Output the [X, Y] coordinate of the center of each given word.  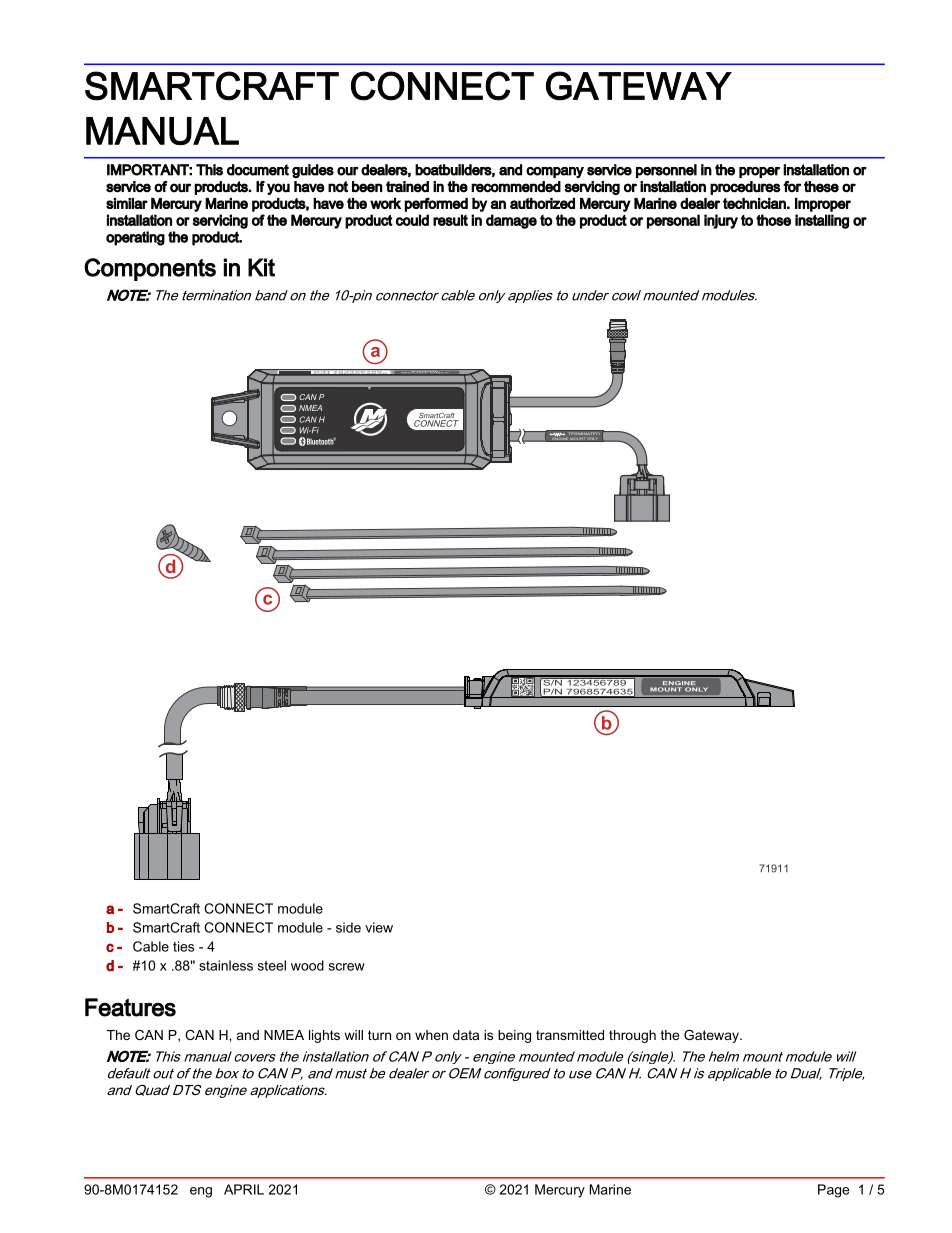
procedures [745, 188]
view [379, 927]
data [466, 1035]
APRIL [244, 1189]
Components [150, 269]
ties [183, 946]
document [258, 170]
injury [721, 221]
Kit [261, 267]
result [450, 220]
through [632, 1036]
